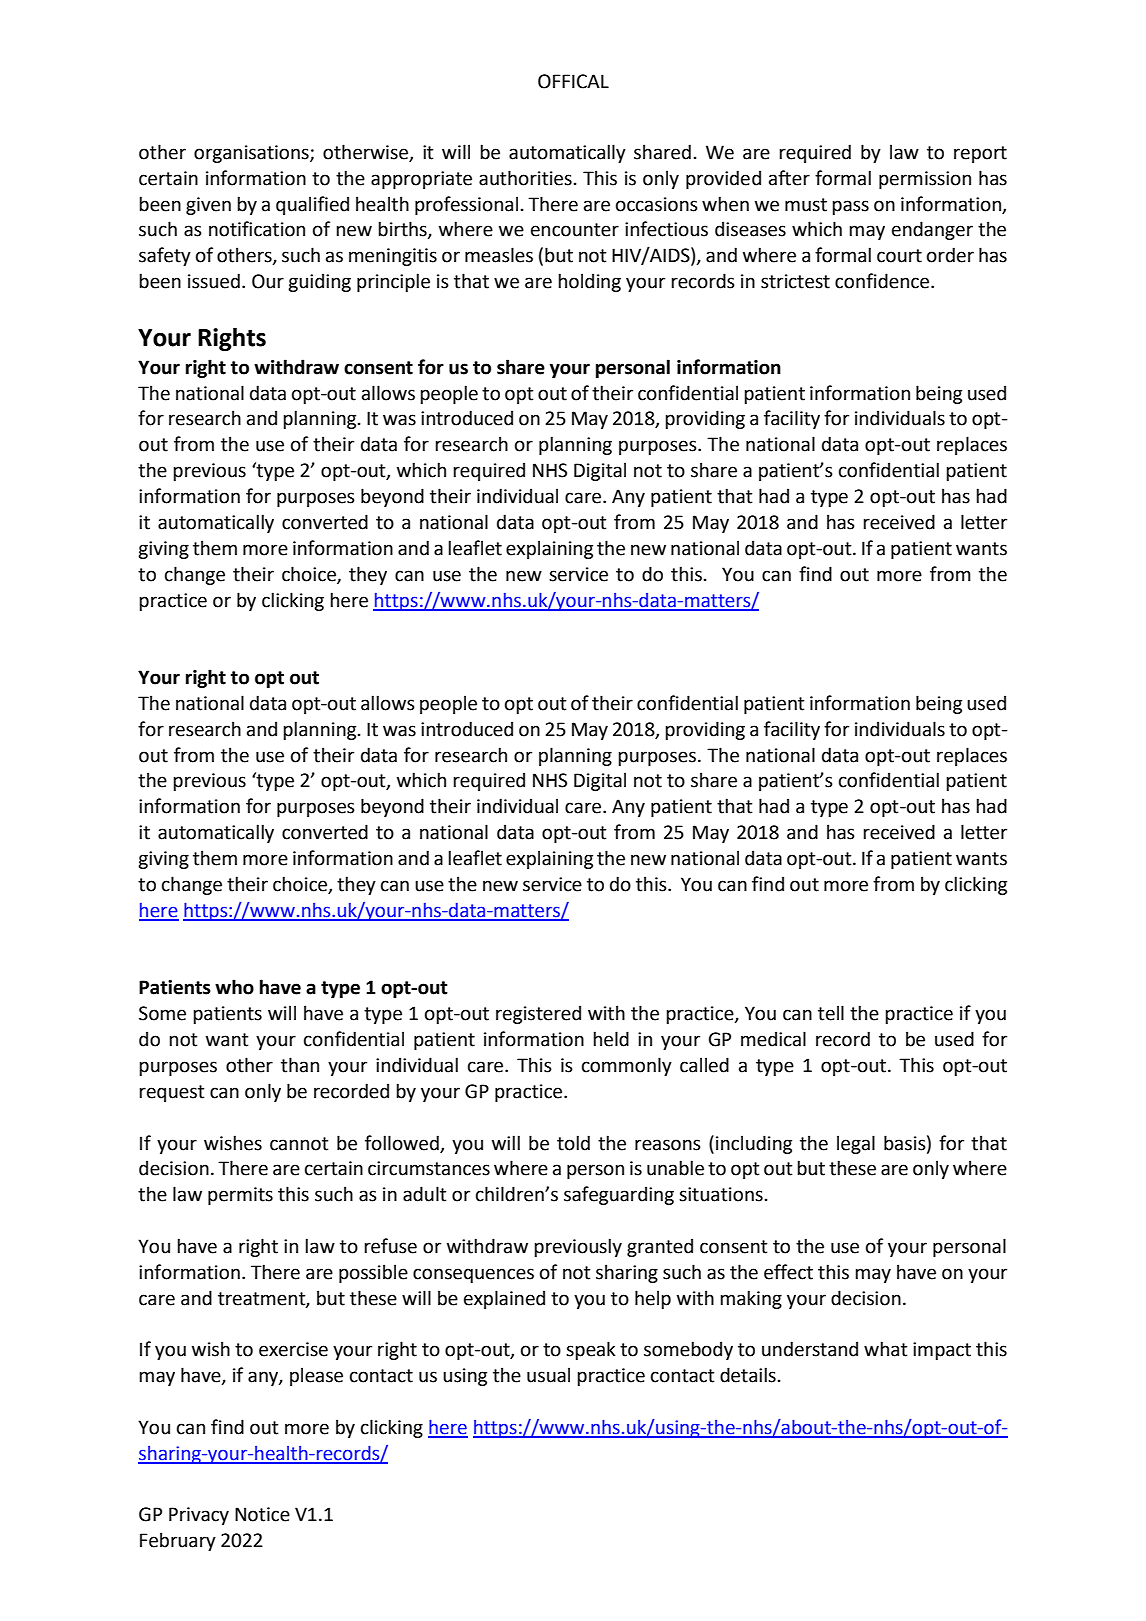 The width and height of the image is (1146, 1621). I want to click on holding, so click(589, 282).
